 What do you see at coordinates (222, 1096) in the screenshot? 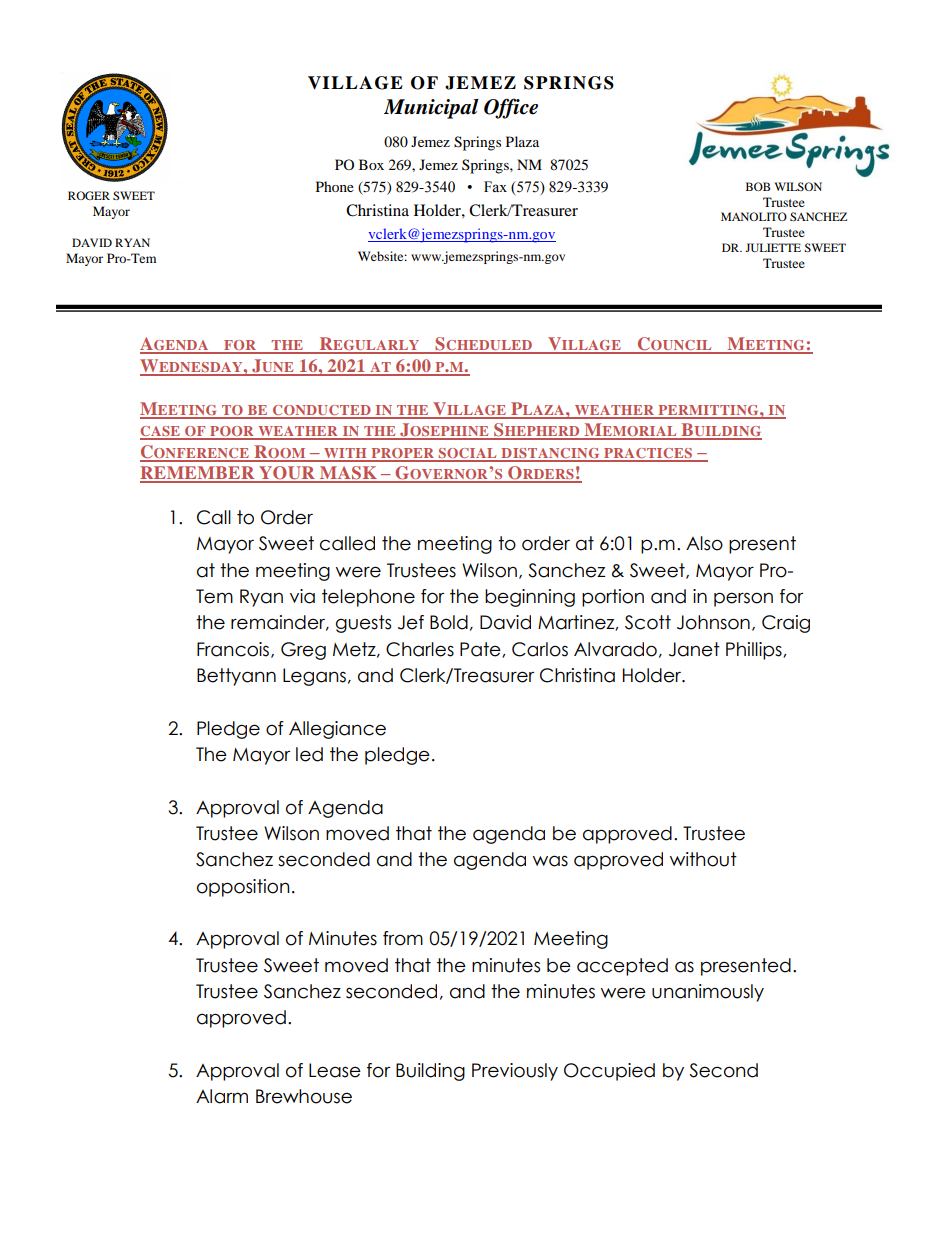
I see `Alarm` at bounding box center [222, 1096].
